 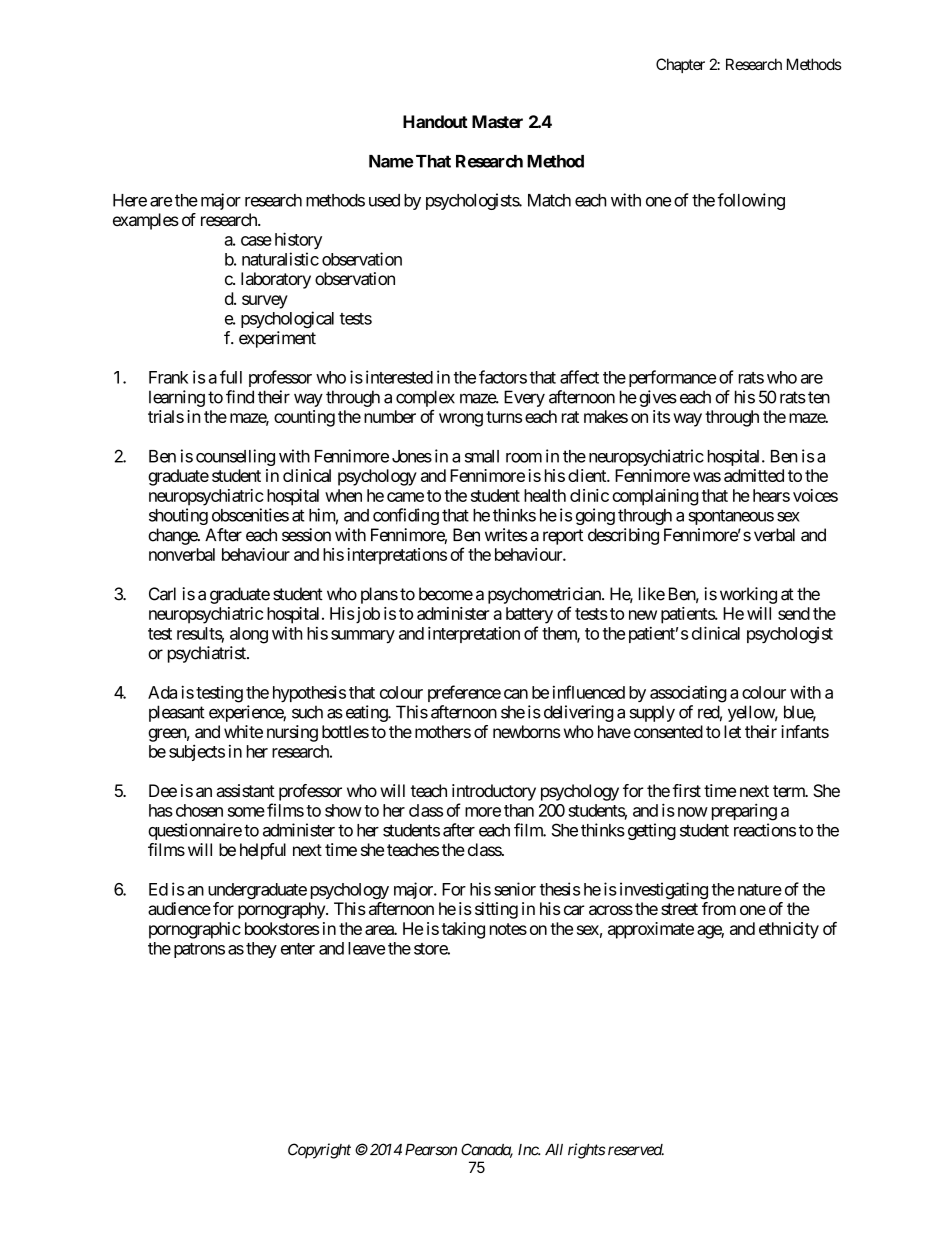 I want to click on Here, so click(x=130, y=200).
